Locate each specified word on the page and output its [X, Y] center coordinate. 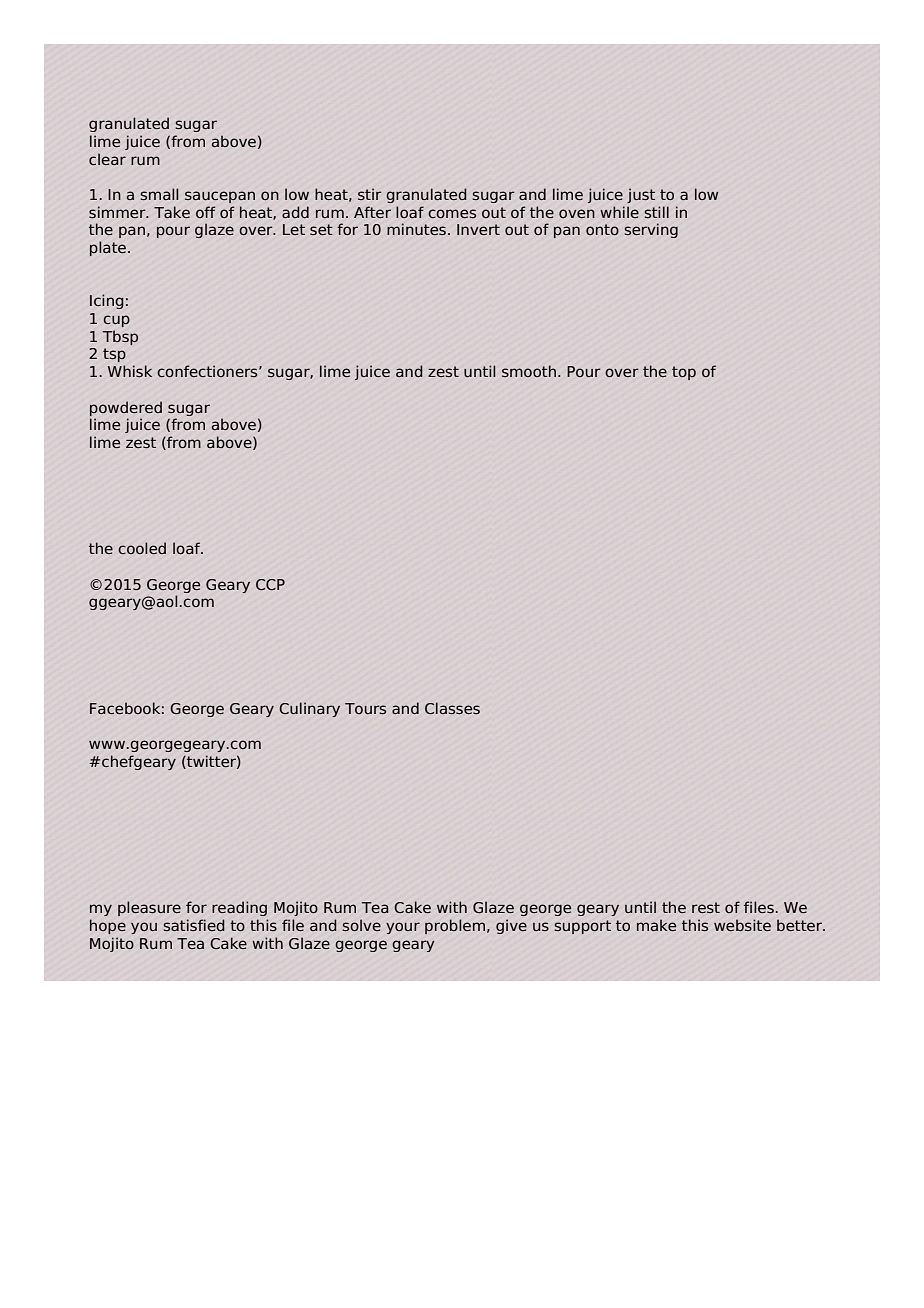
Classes [452, 708]
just [641, 195]
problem [455, 926]
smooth [529, 371]
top [684, 373]
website [742, 925]
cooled [142, 548]
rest [706, 907]
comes [452, 214]
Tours [365, 708]
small [159, 194]
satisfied [194, 925]
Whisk [130, 371]
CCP [270, 585]
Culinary [309, 709]
